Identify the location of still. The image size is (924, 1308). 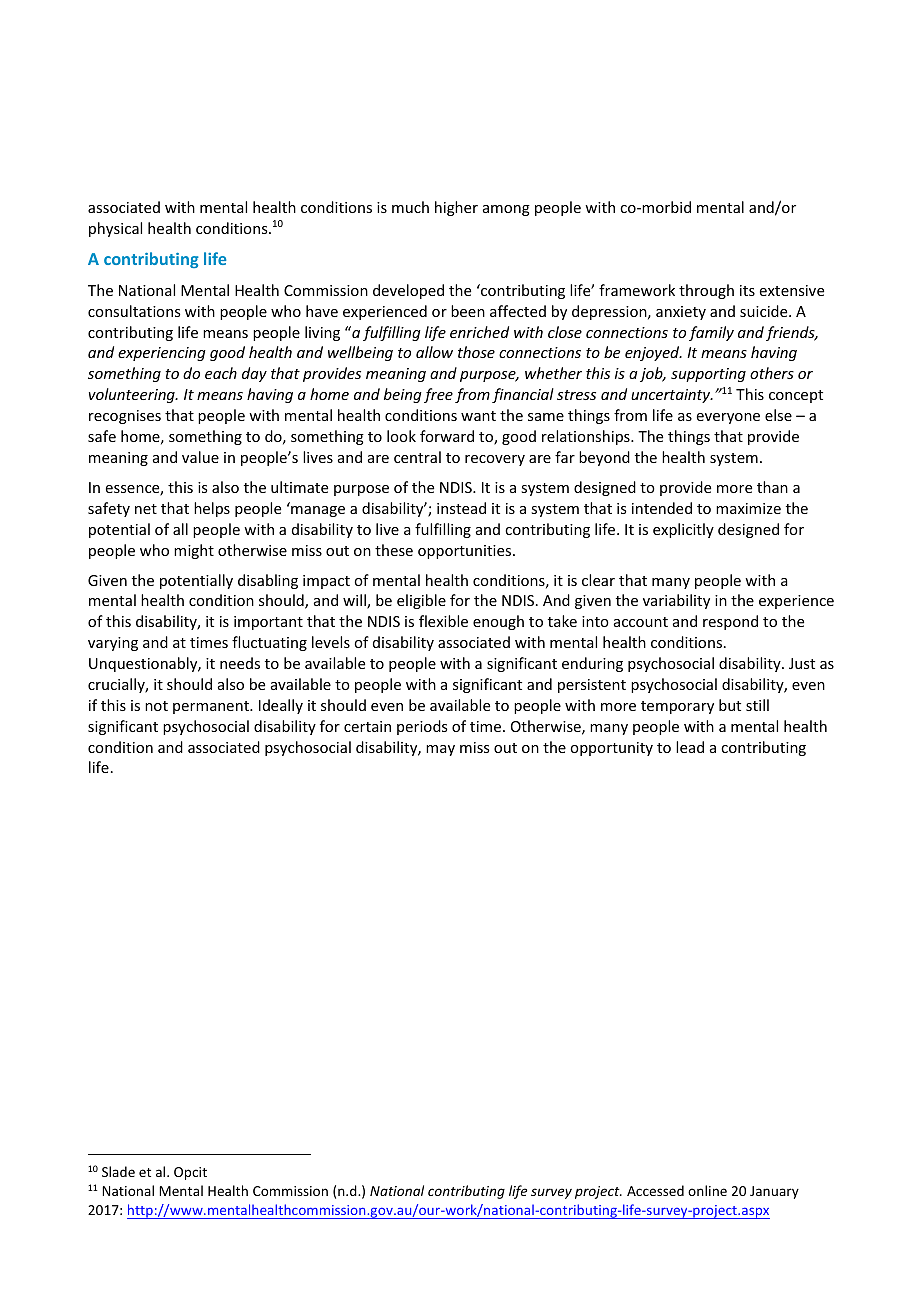
(757, 705).
